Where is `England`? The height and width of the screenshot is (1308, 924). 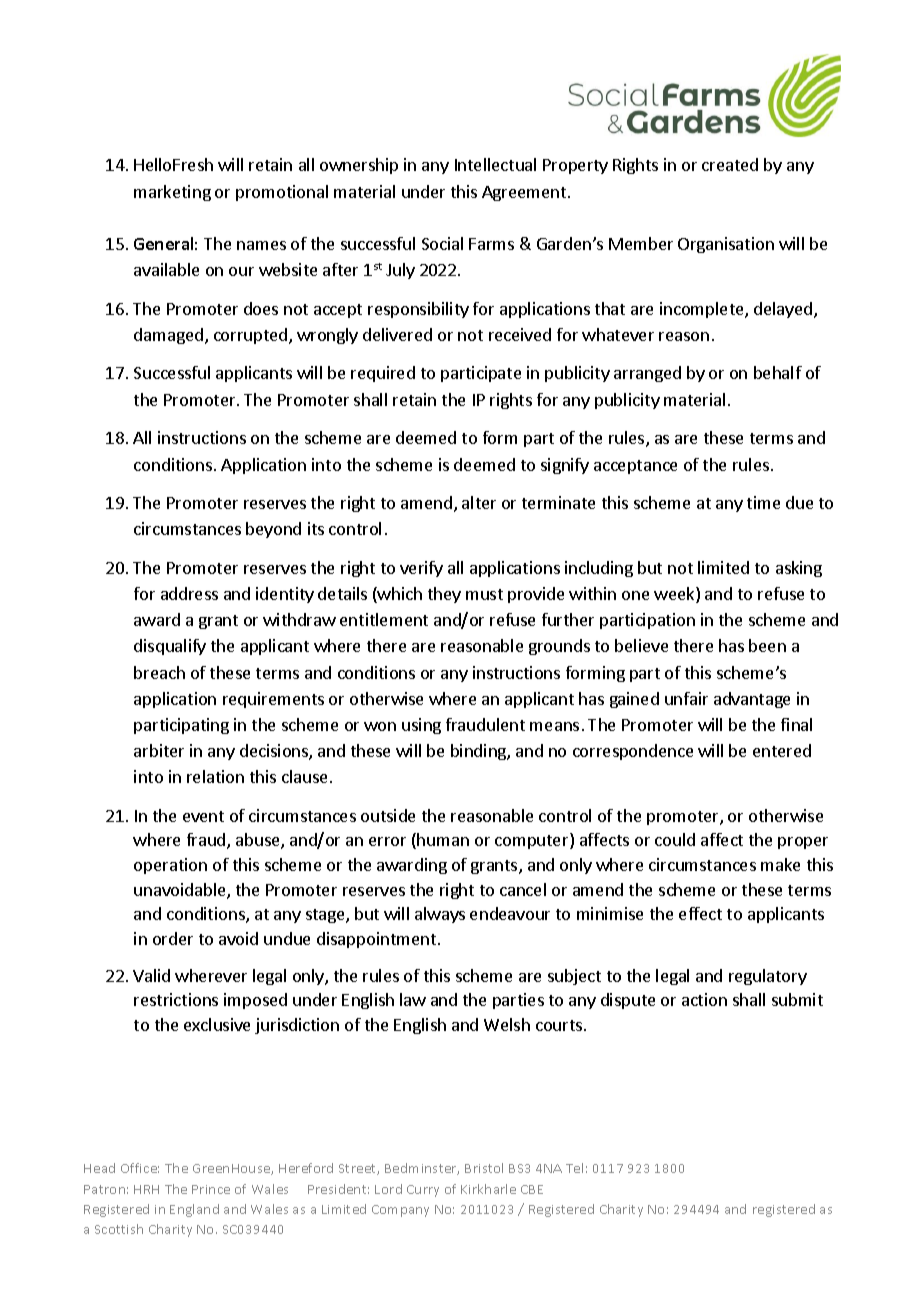
England is located at coordinates (194, 1210).
